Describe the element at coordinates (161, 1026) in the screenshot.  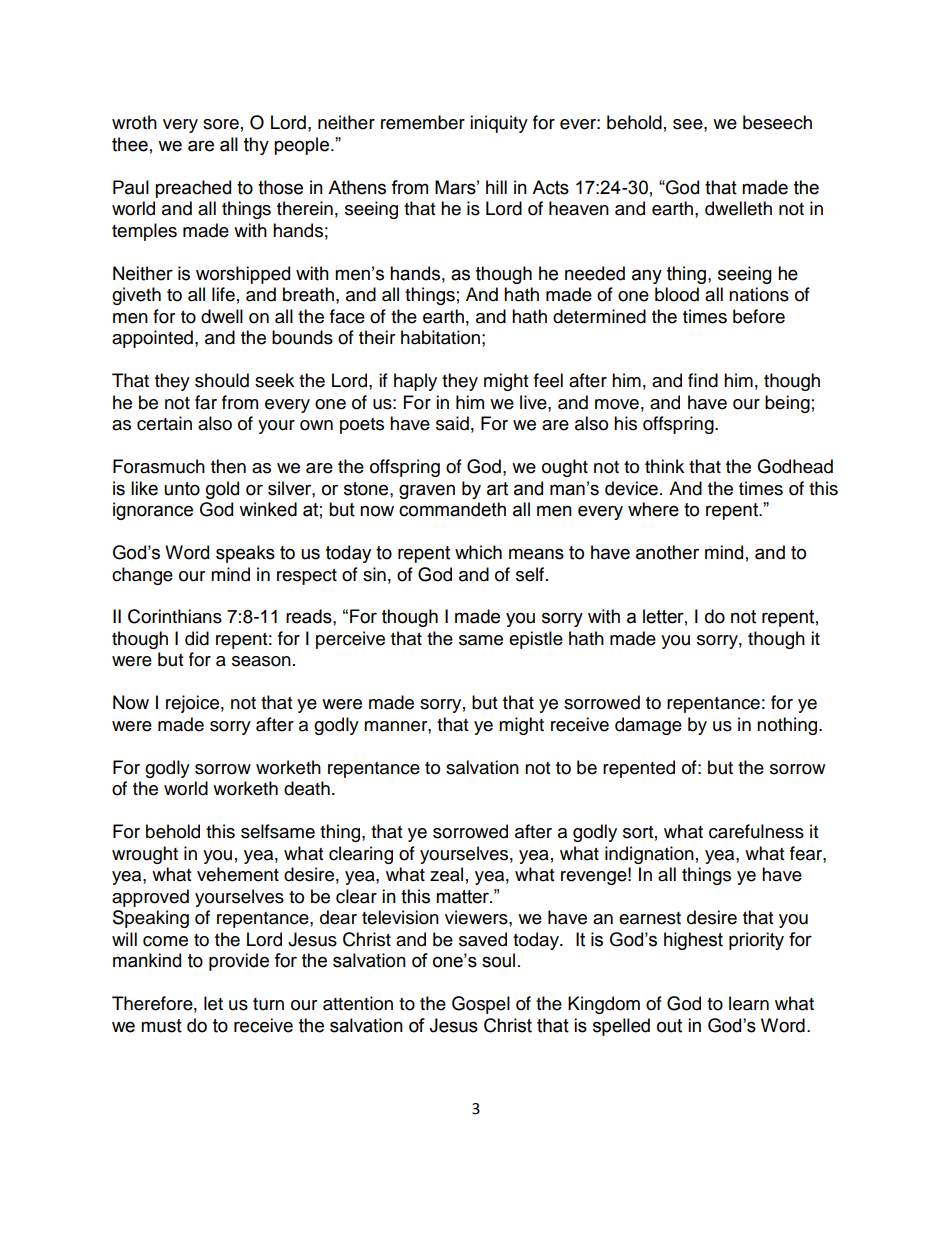
I see `must` at that location.
